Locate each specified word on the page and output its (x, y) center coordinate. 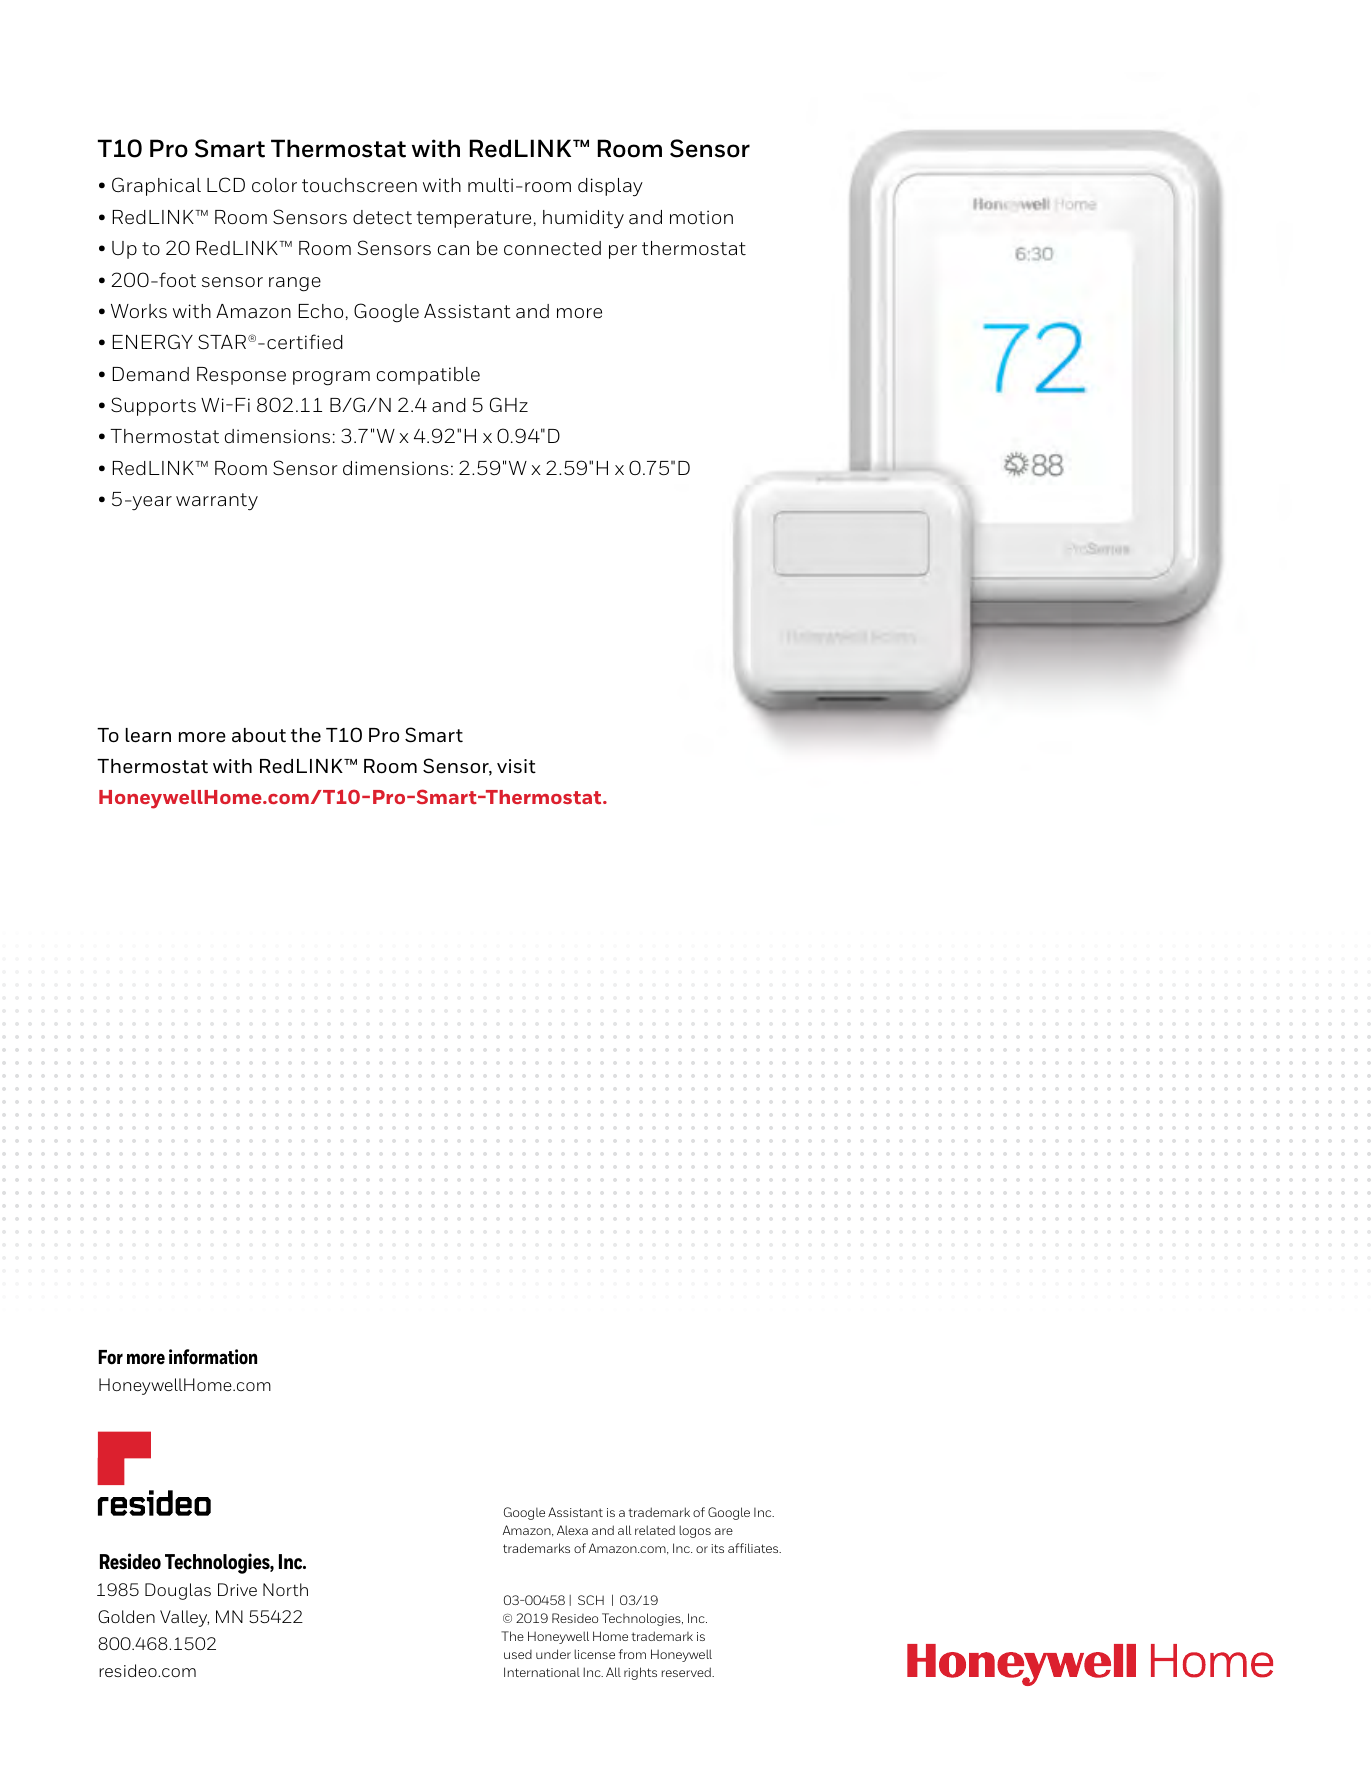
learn (148, 735)
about (259, 735)
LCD (226, 184)
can (453, 250)
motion (701, 217)
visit (516, 766)
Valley (184, 1618)
